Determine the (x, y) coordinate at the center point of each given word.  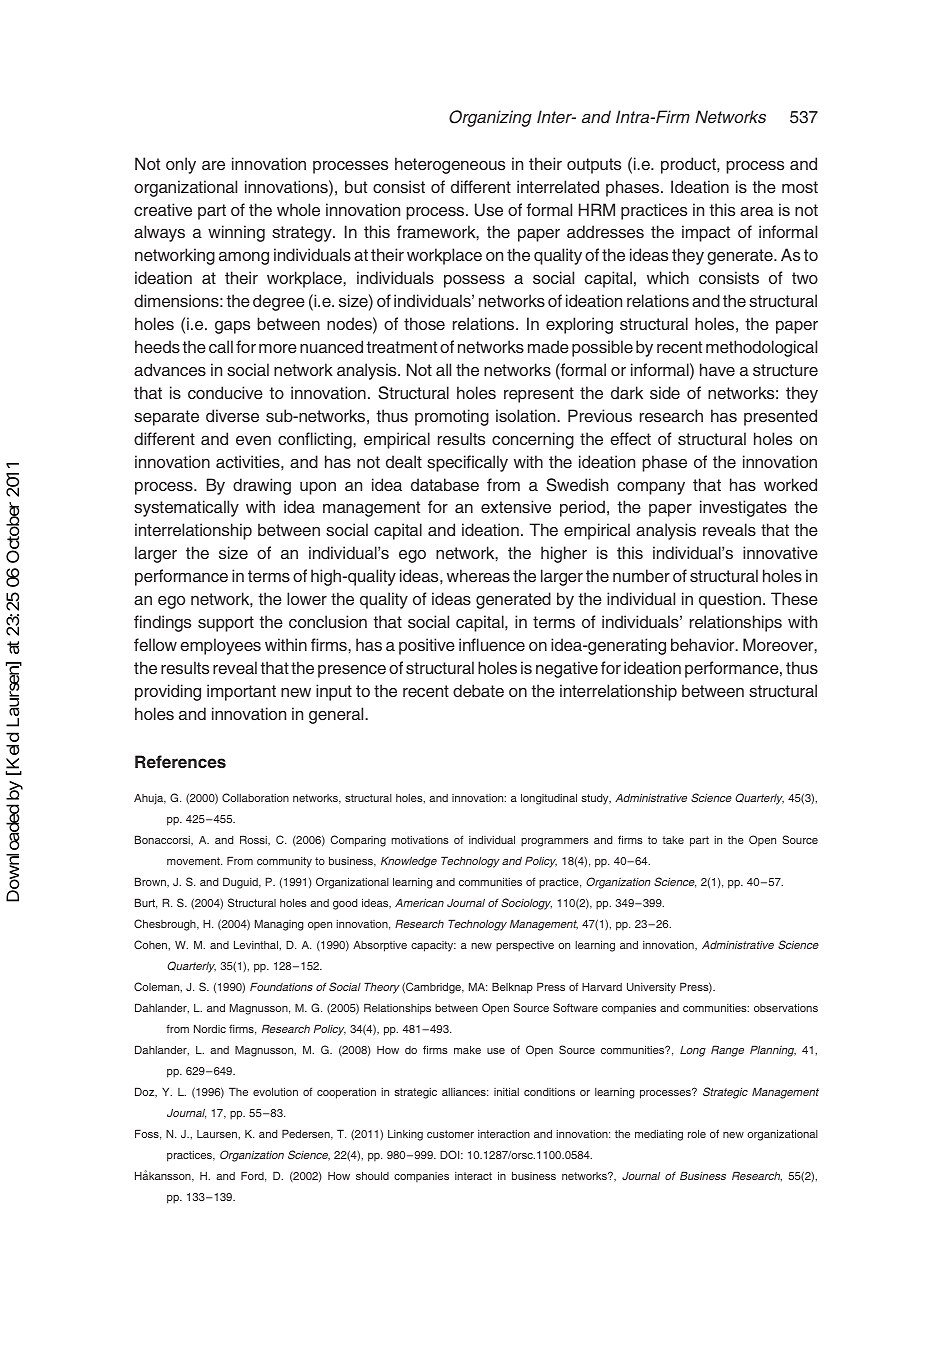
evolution (275, 1092)
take (673, 840)
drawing (262, 486)
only (181, 165)
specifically (467, 463)
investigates (743, 508)
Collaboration (255, 797)
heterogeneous (450, 165)
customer (450, 1134)
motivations (420, 840)
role (697, 1134)
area (757, 211)
